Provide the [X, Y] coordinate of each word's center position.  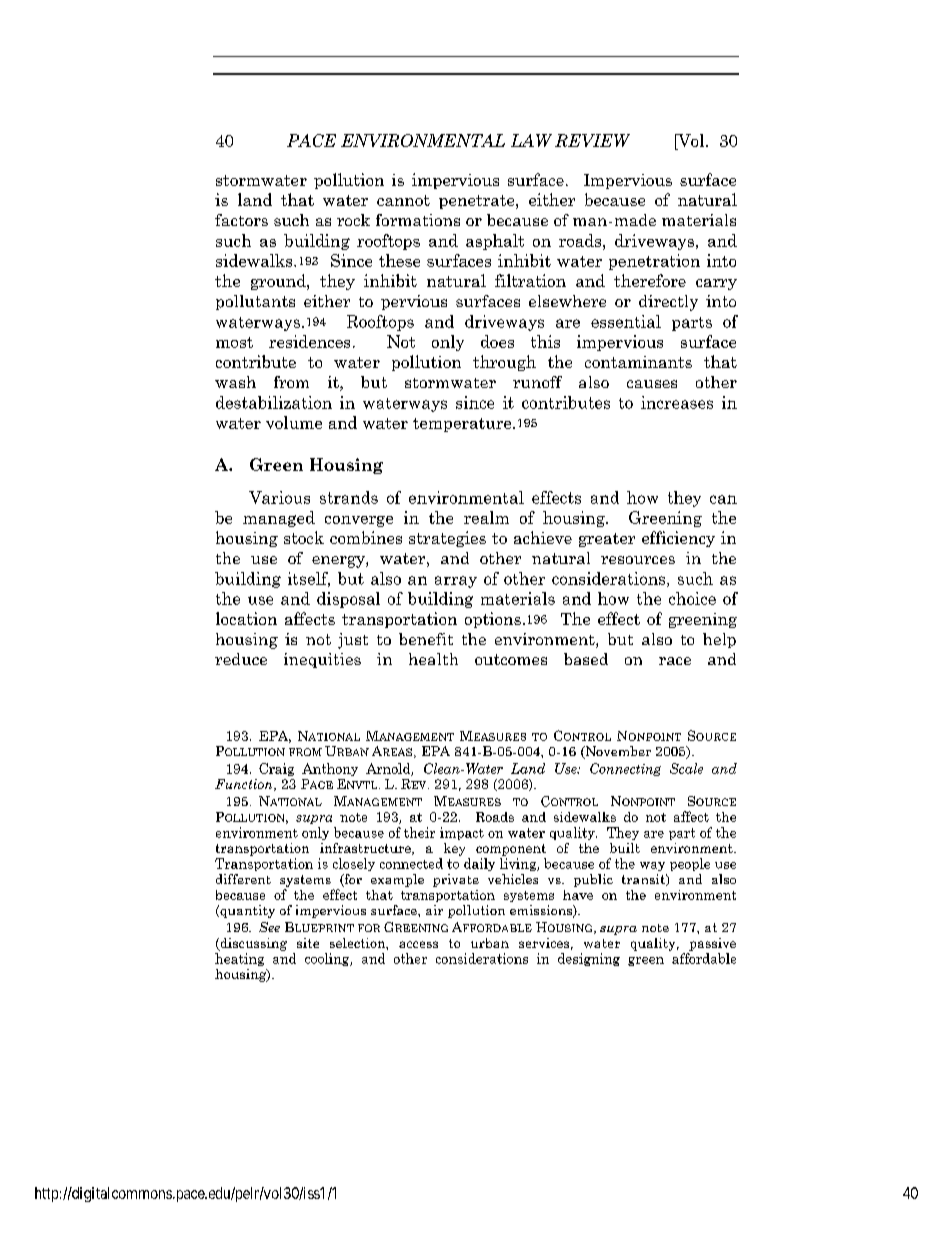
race [675, 661]
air [434, 910]
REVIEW [592, 140]
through [504, 363]
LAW [531, 140]
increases [677, 402]
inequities [322, 660]
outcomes [511, 659]
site [308, 943]
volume [294, 422]
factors [241, 220]
